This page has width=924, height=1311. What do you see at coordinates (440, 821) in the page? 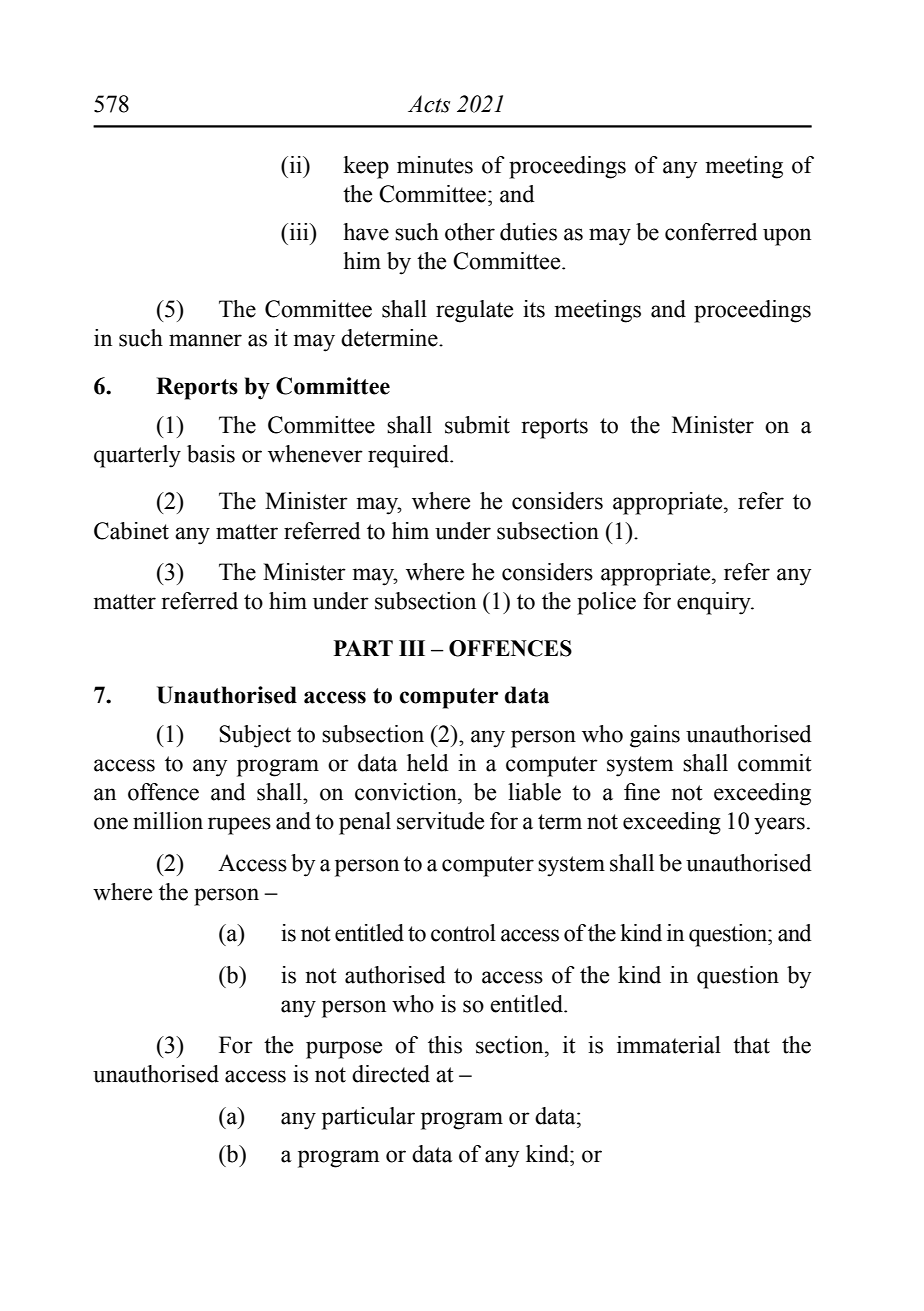
I see `servitude` at bounding box center [440, 821].
